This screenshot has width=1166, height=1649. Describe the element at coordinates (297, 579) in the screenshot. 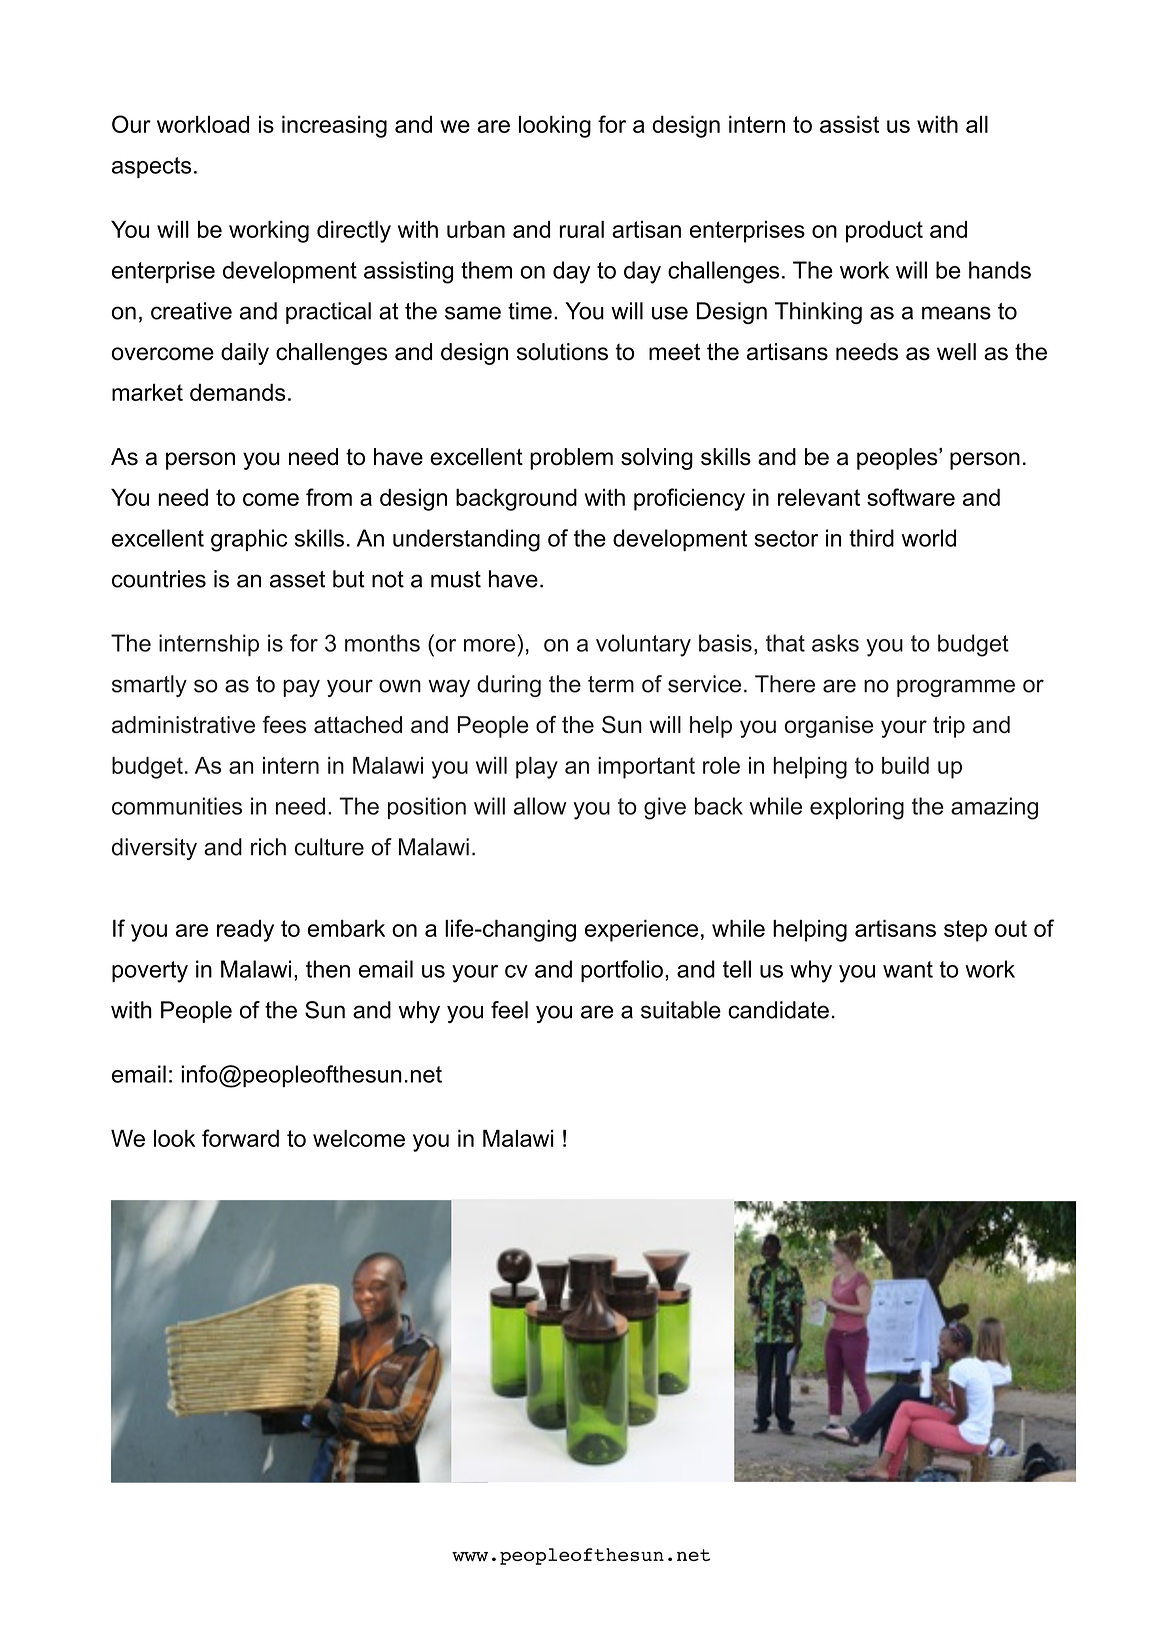

I see `asset` at that location.
